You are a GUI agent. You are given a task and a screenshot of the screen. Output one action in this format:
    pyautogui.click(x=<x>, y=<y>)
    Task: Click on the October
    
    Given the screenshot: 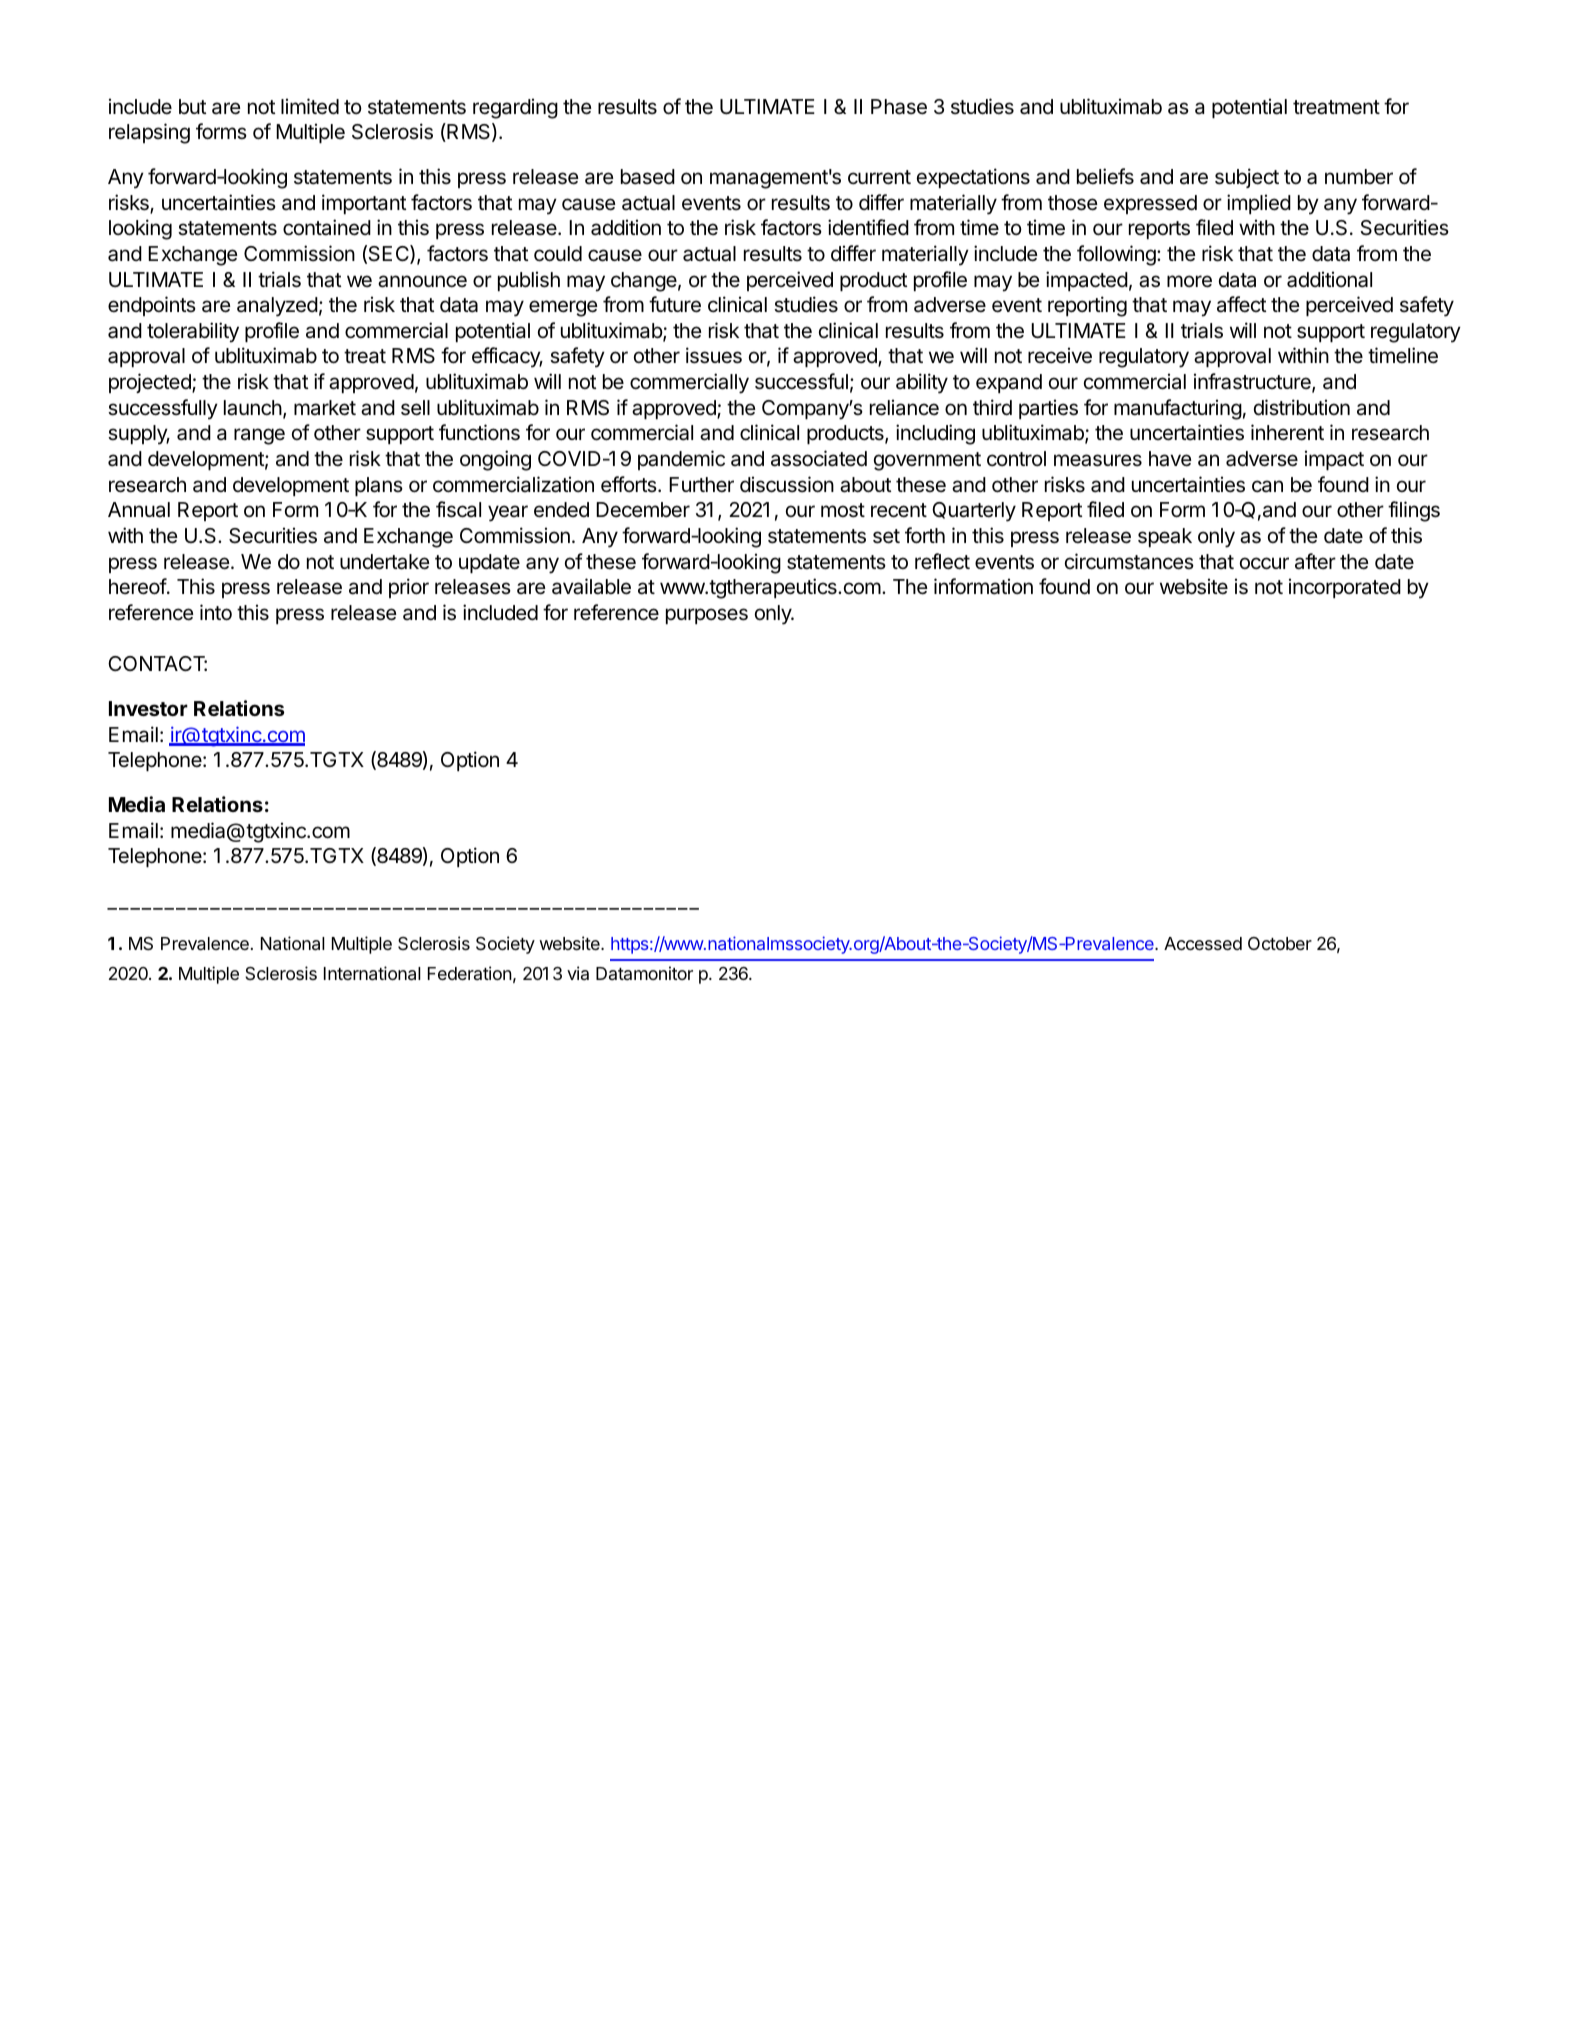 What is the action you would take?
    pyautogui.click(x=1280, y=943)
